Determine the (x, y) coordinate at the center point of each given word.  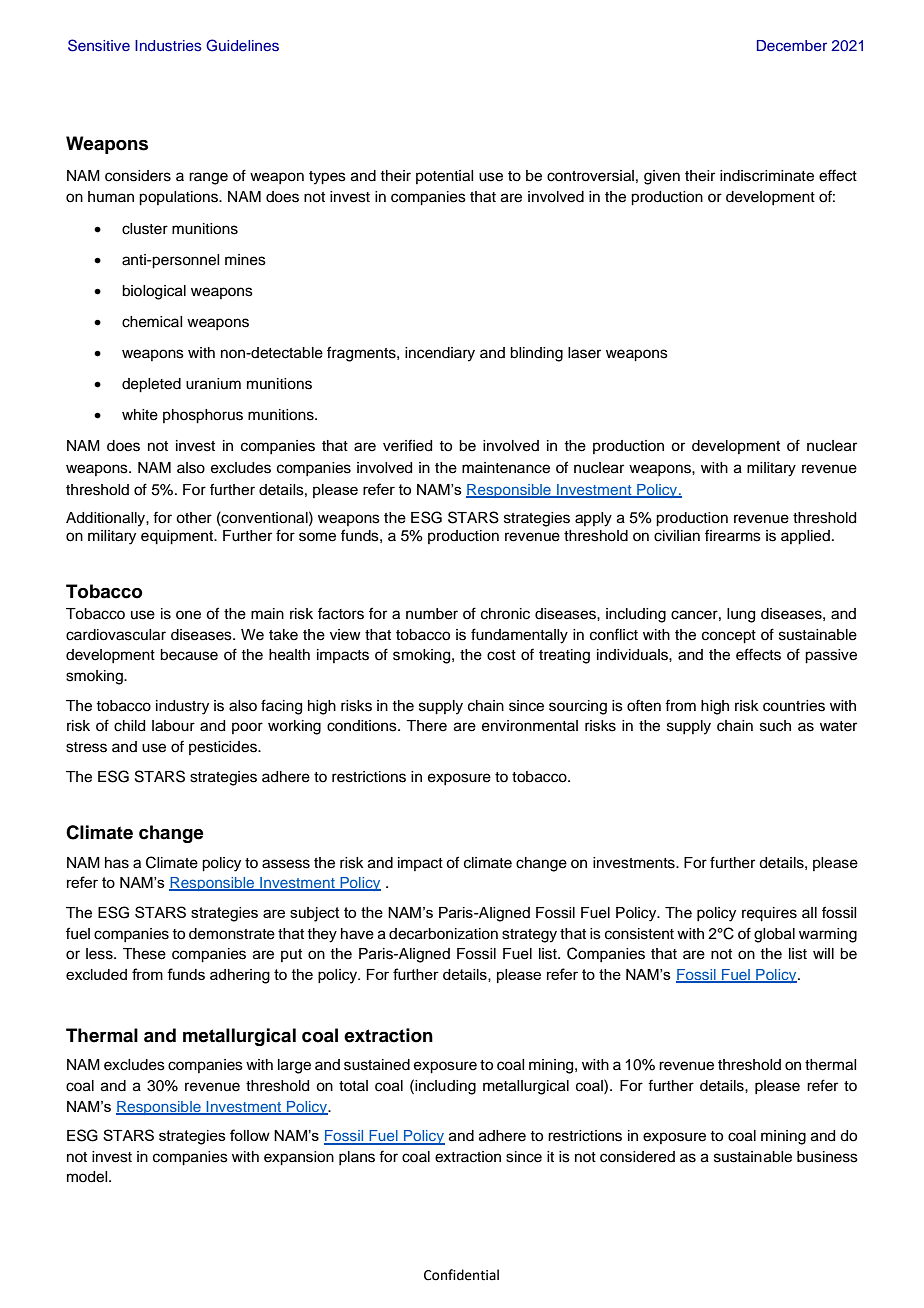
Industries (168, 46)
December (792, 45)
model (88, 1177)
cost (501, 655)
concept (729, 637)
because (189, 655)
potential (444, 177)
